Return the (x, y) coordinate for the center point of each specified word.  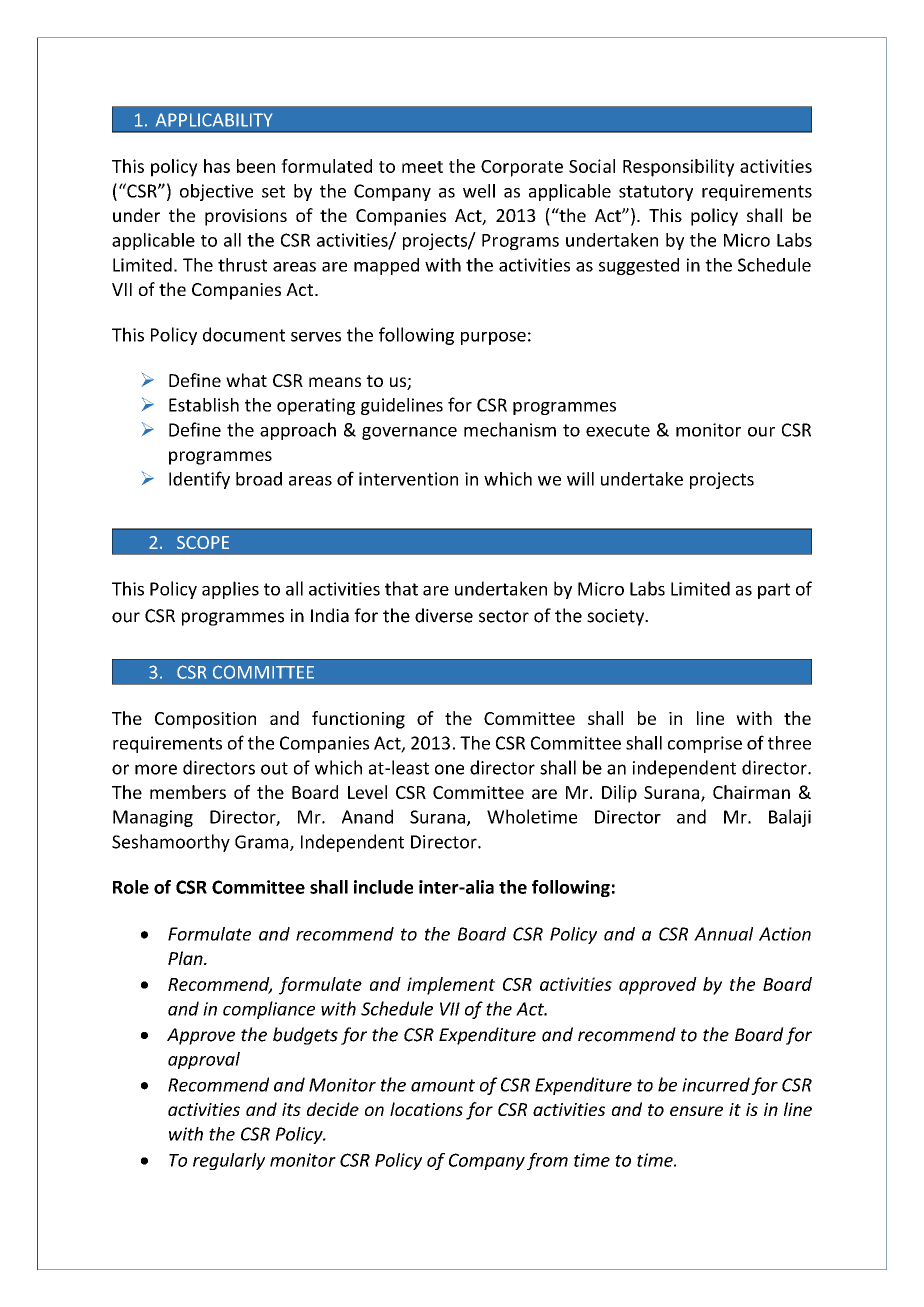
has (217, 166)
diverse (444, 615)
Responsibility (679, 168)
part (774, 591)
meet (422, 167)
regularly (229, 1161)
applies (230, 590)
